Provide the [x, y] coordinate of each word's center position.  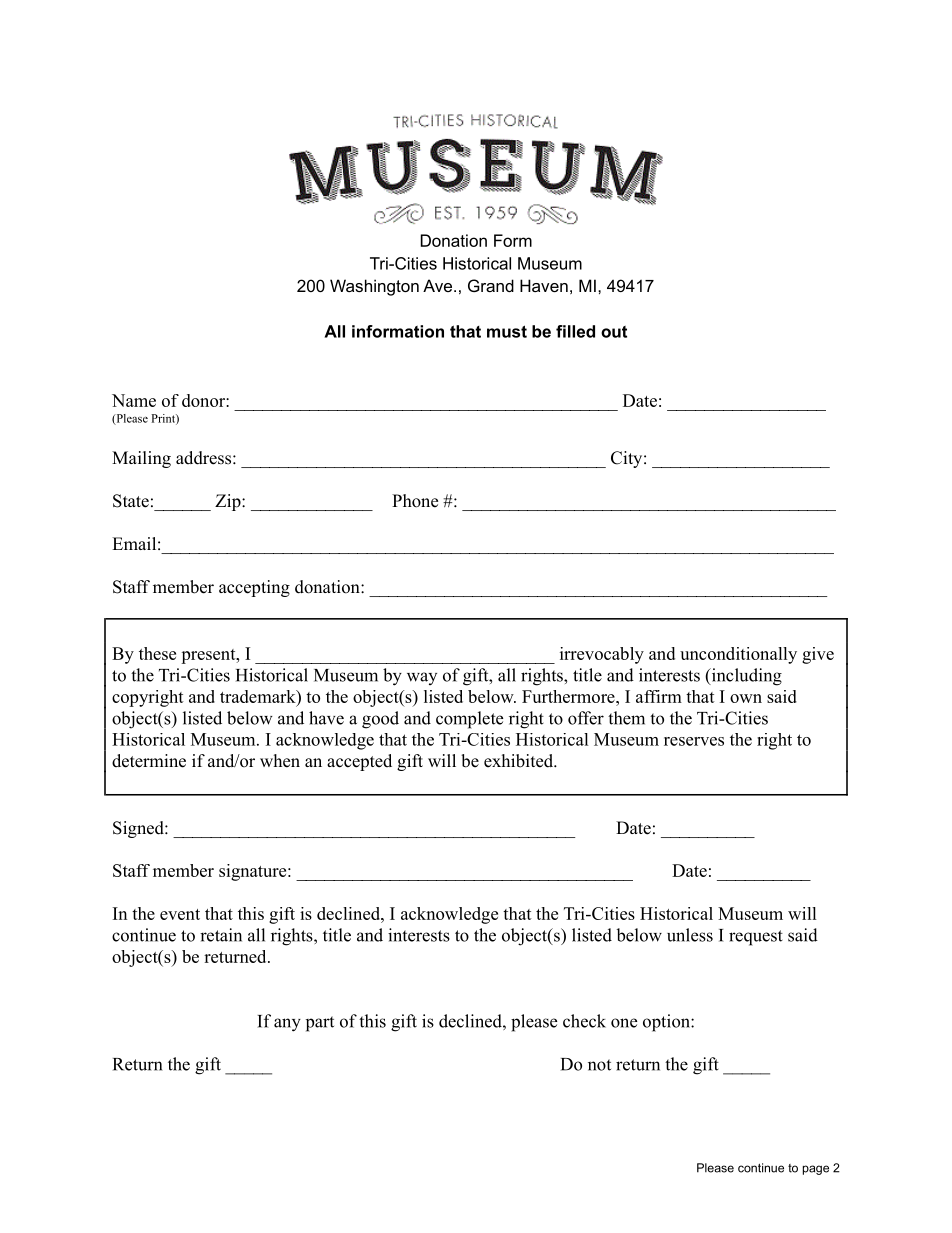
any [287, 1025]
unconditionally [738, 655]
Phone [415, 501]
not [599, 1065]
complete [469, 720]
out [614, 332]
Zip [229, 502]
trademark [259, 696]
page [816, 1170]
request [756, 938]
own [746, 698]
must [507, 331]
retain [221, 935]
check [584, 1021]
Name [134, 400]
